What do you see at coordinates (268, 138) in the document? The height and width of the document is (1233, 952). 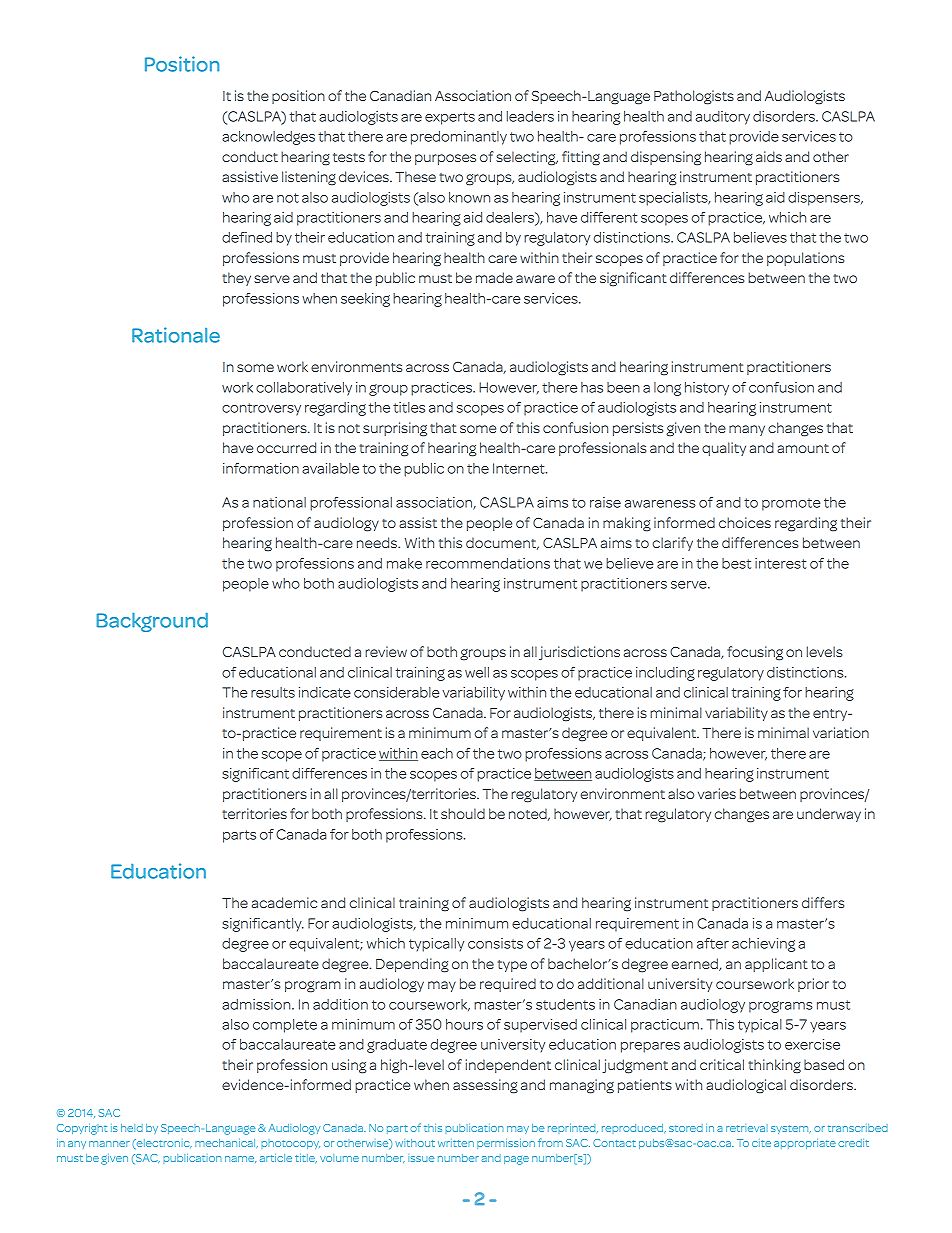 I see `acknowledges` at bounding box center [268, 138].
